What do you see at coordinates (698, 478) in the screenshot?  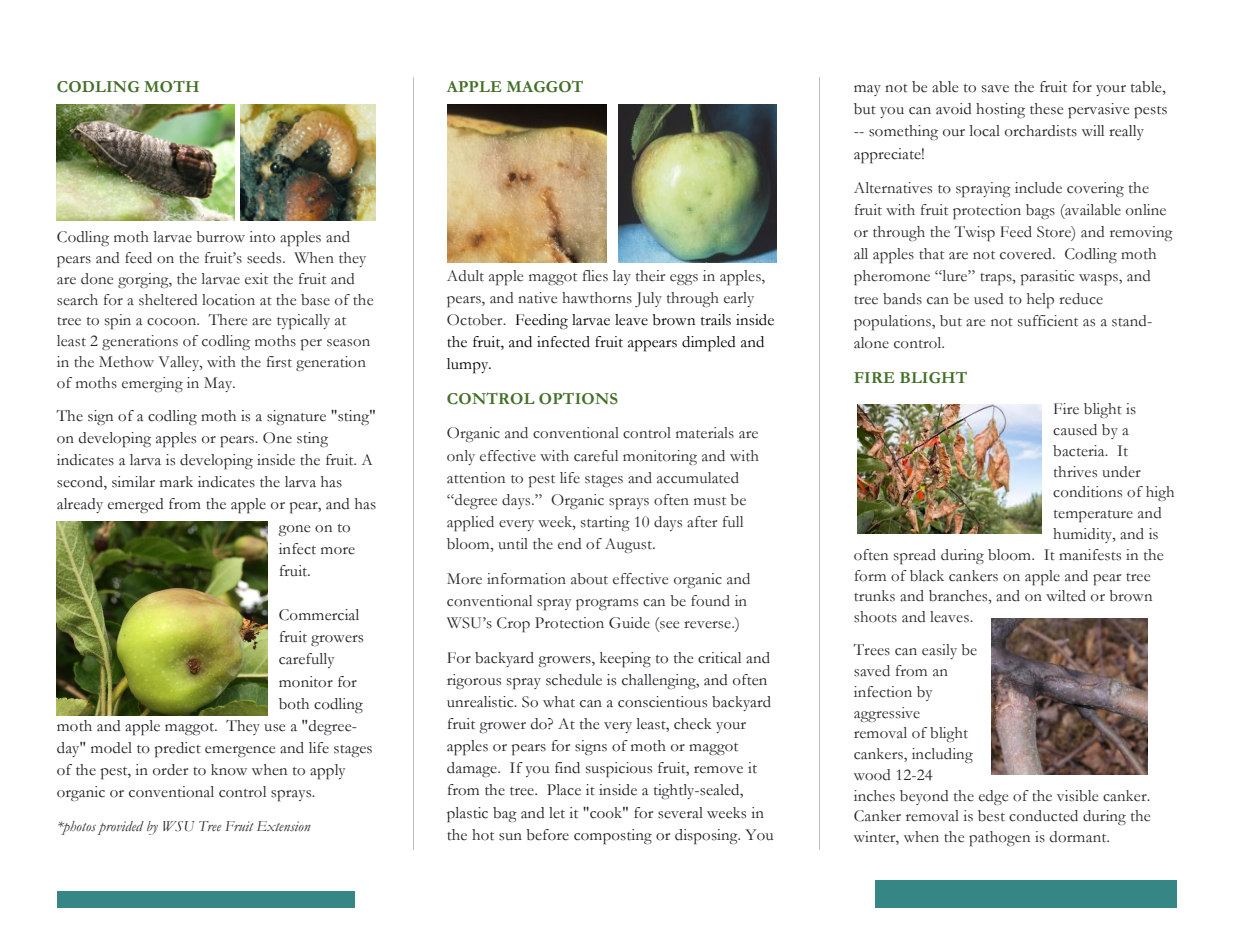 I see `accumulated` at bounding box center [698, 478].
